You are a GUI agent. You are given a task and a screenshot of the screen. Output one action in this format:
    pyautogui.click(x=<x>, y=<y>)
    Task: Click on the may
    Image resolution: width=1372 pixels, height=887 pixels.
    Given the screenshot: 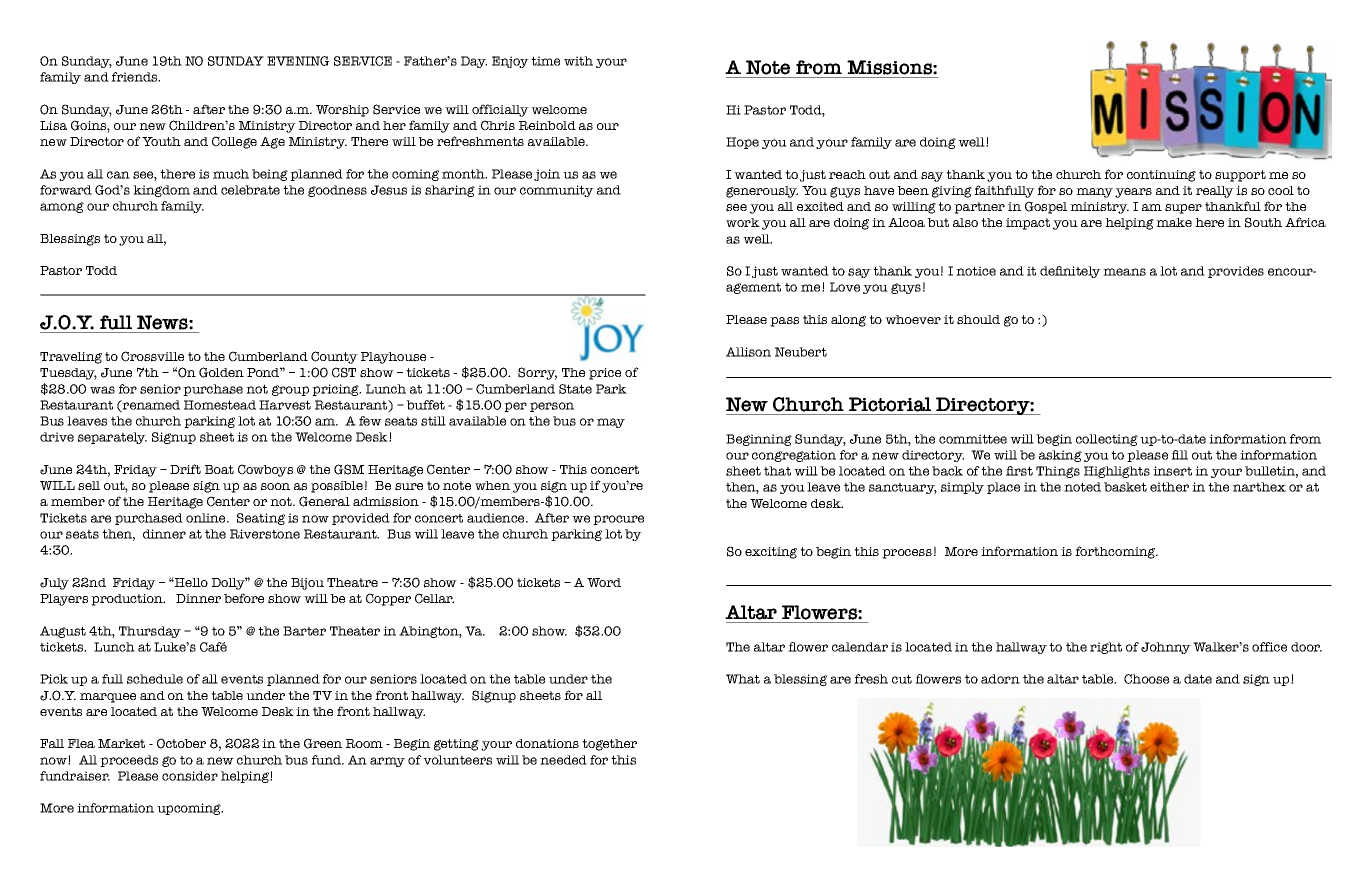 What is the action you would take?
    pyautogui.click(x=611, y=423)
